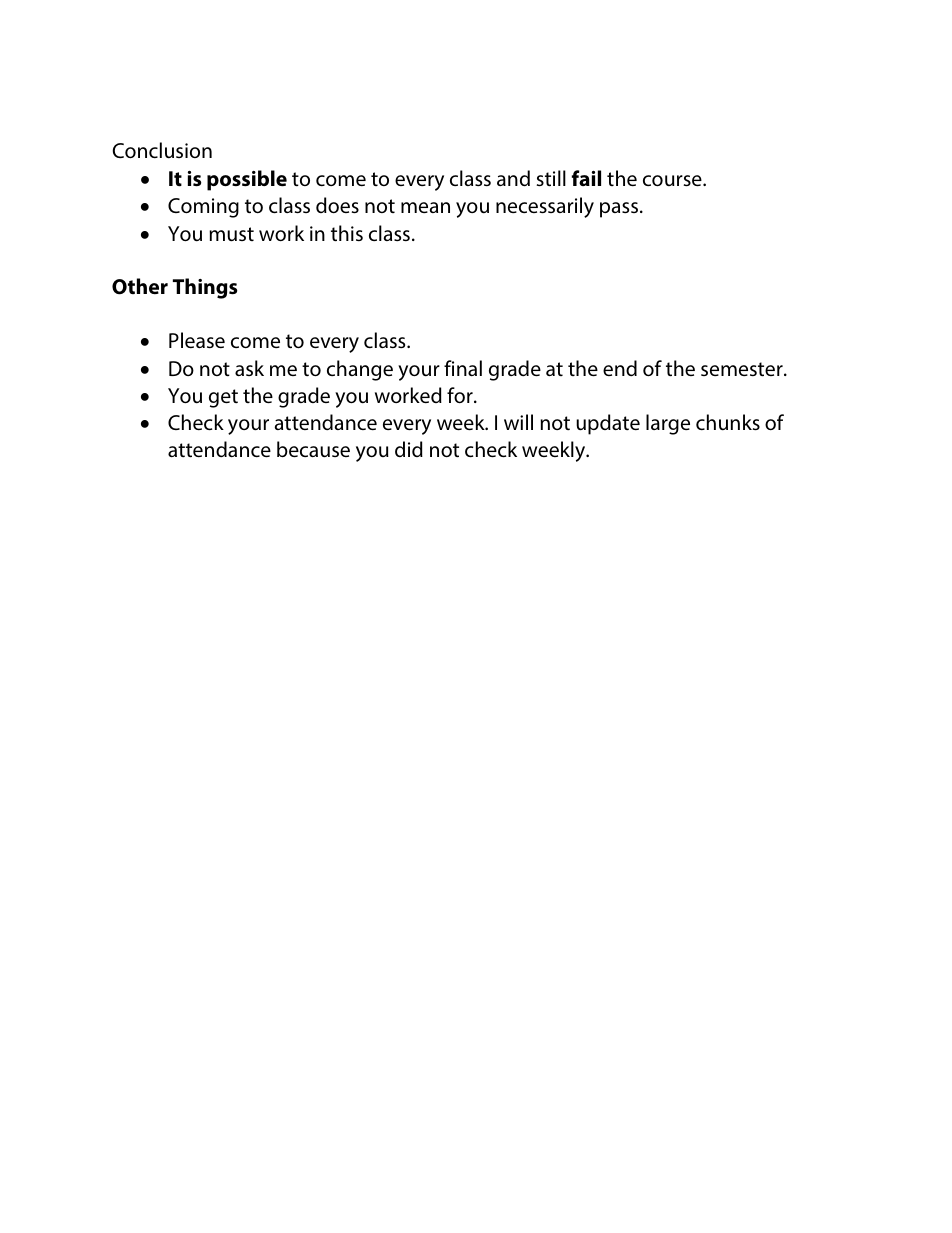 This document has width=952, height=1233. I want to click on large, so click(668, 424).
